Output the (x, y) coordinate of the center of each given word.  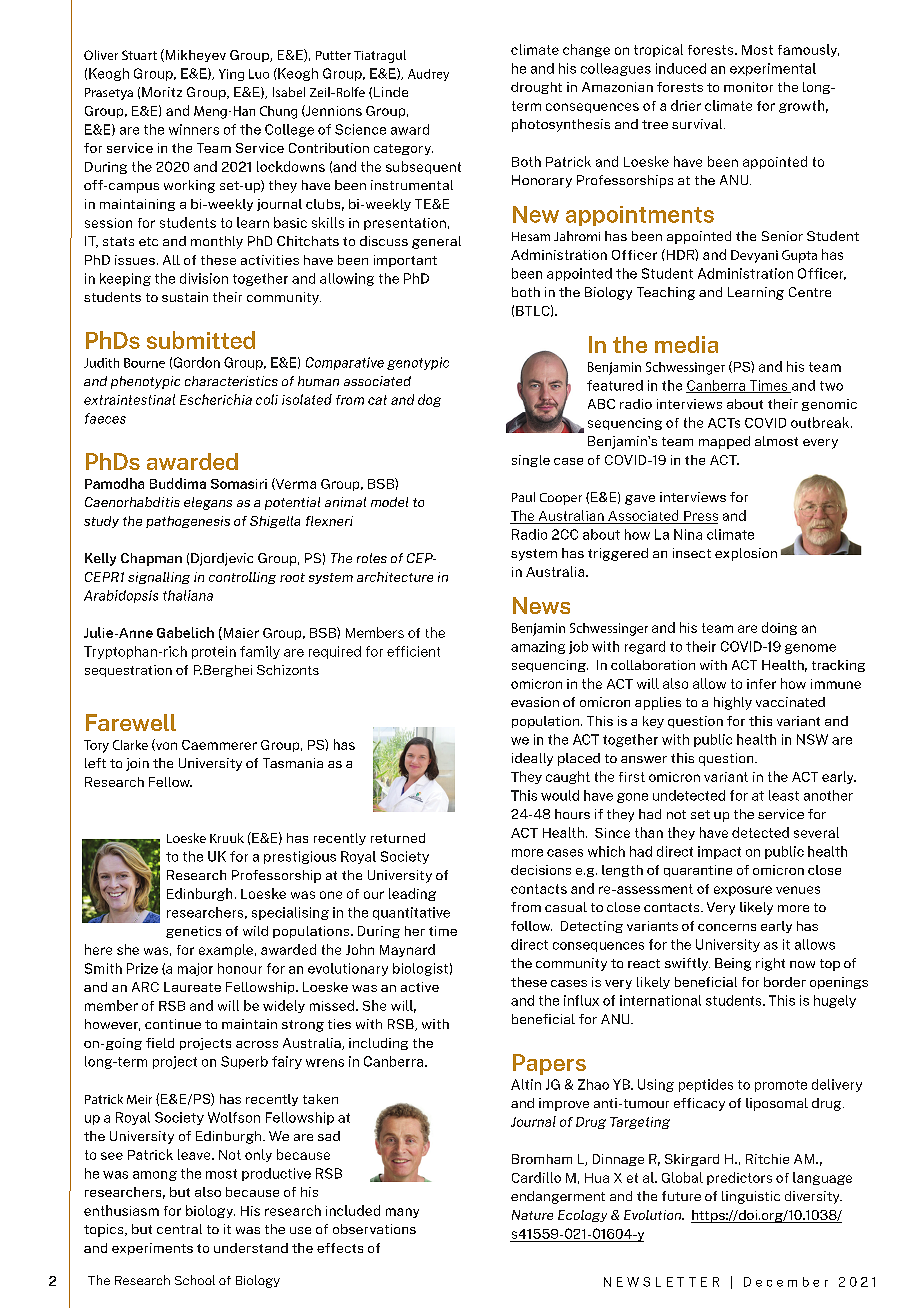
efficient (413, 651)
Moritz (162, 92)
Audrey (428, 75)
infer (761, 684)
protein (214, 652)
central (179, 1229)
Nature (532, 1215)
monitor (748, 87)
